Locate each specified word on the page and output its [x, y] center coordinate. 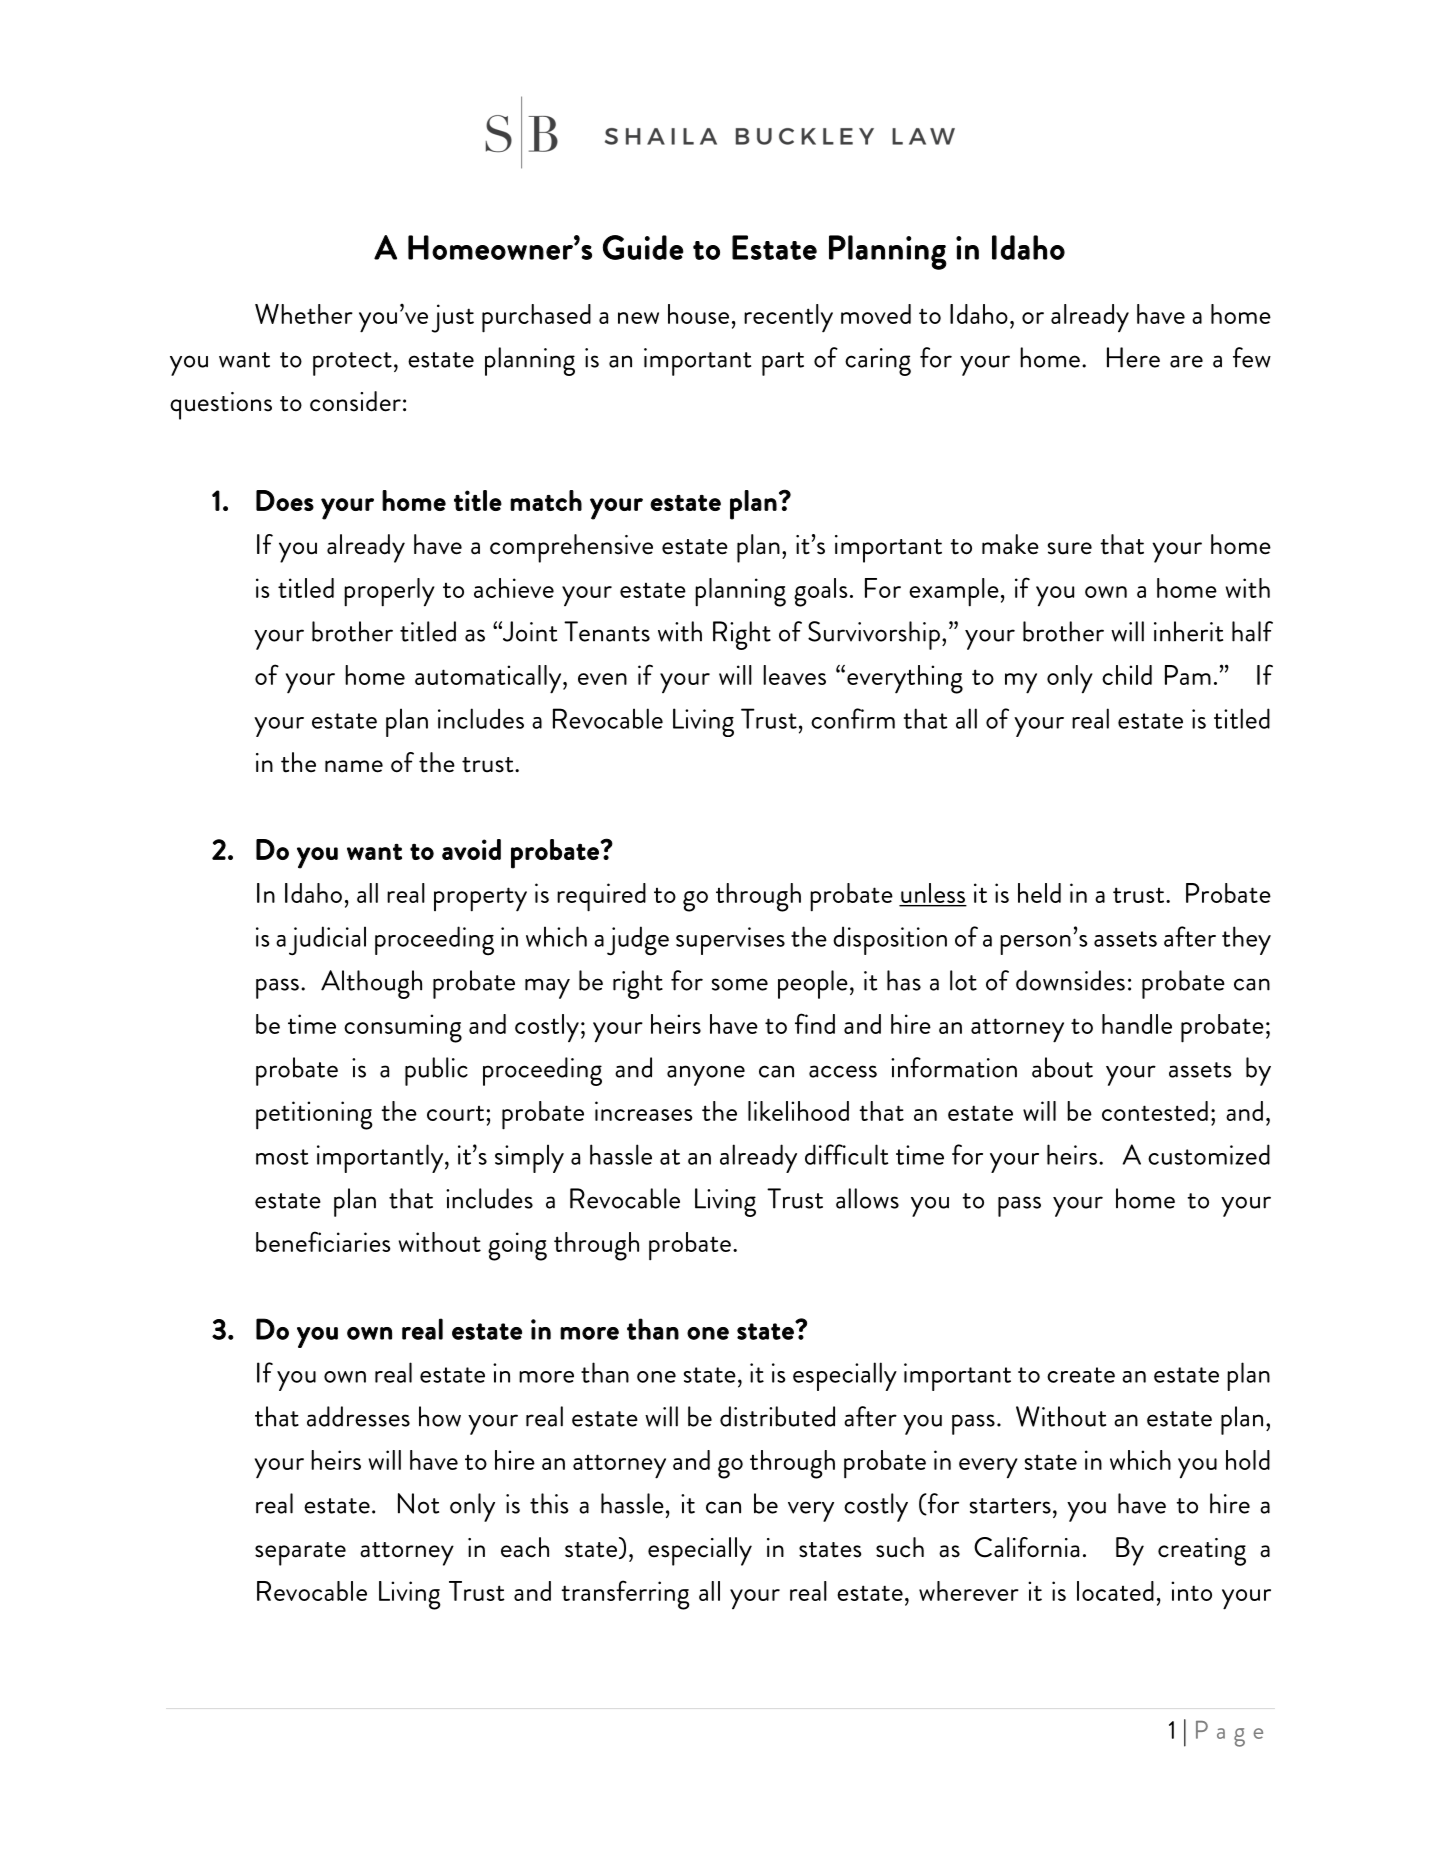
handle [1137, 1024]
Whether [304, 314]
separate [300, 1554]
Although [371, 984]
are [1186, 361]
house [698, 314]
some [740, 984]
